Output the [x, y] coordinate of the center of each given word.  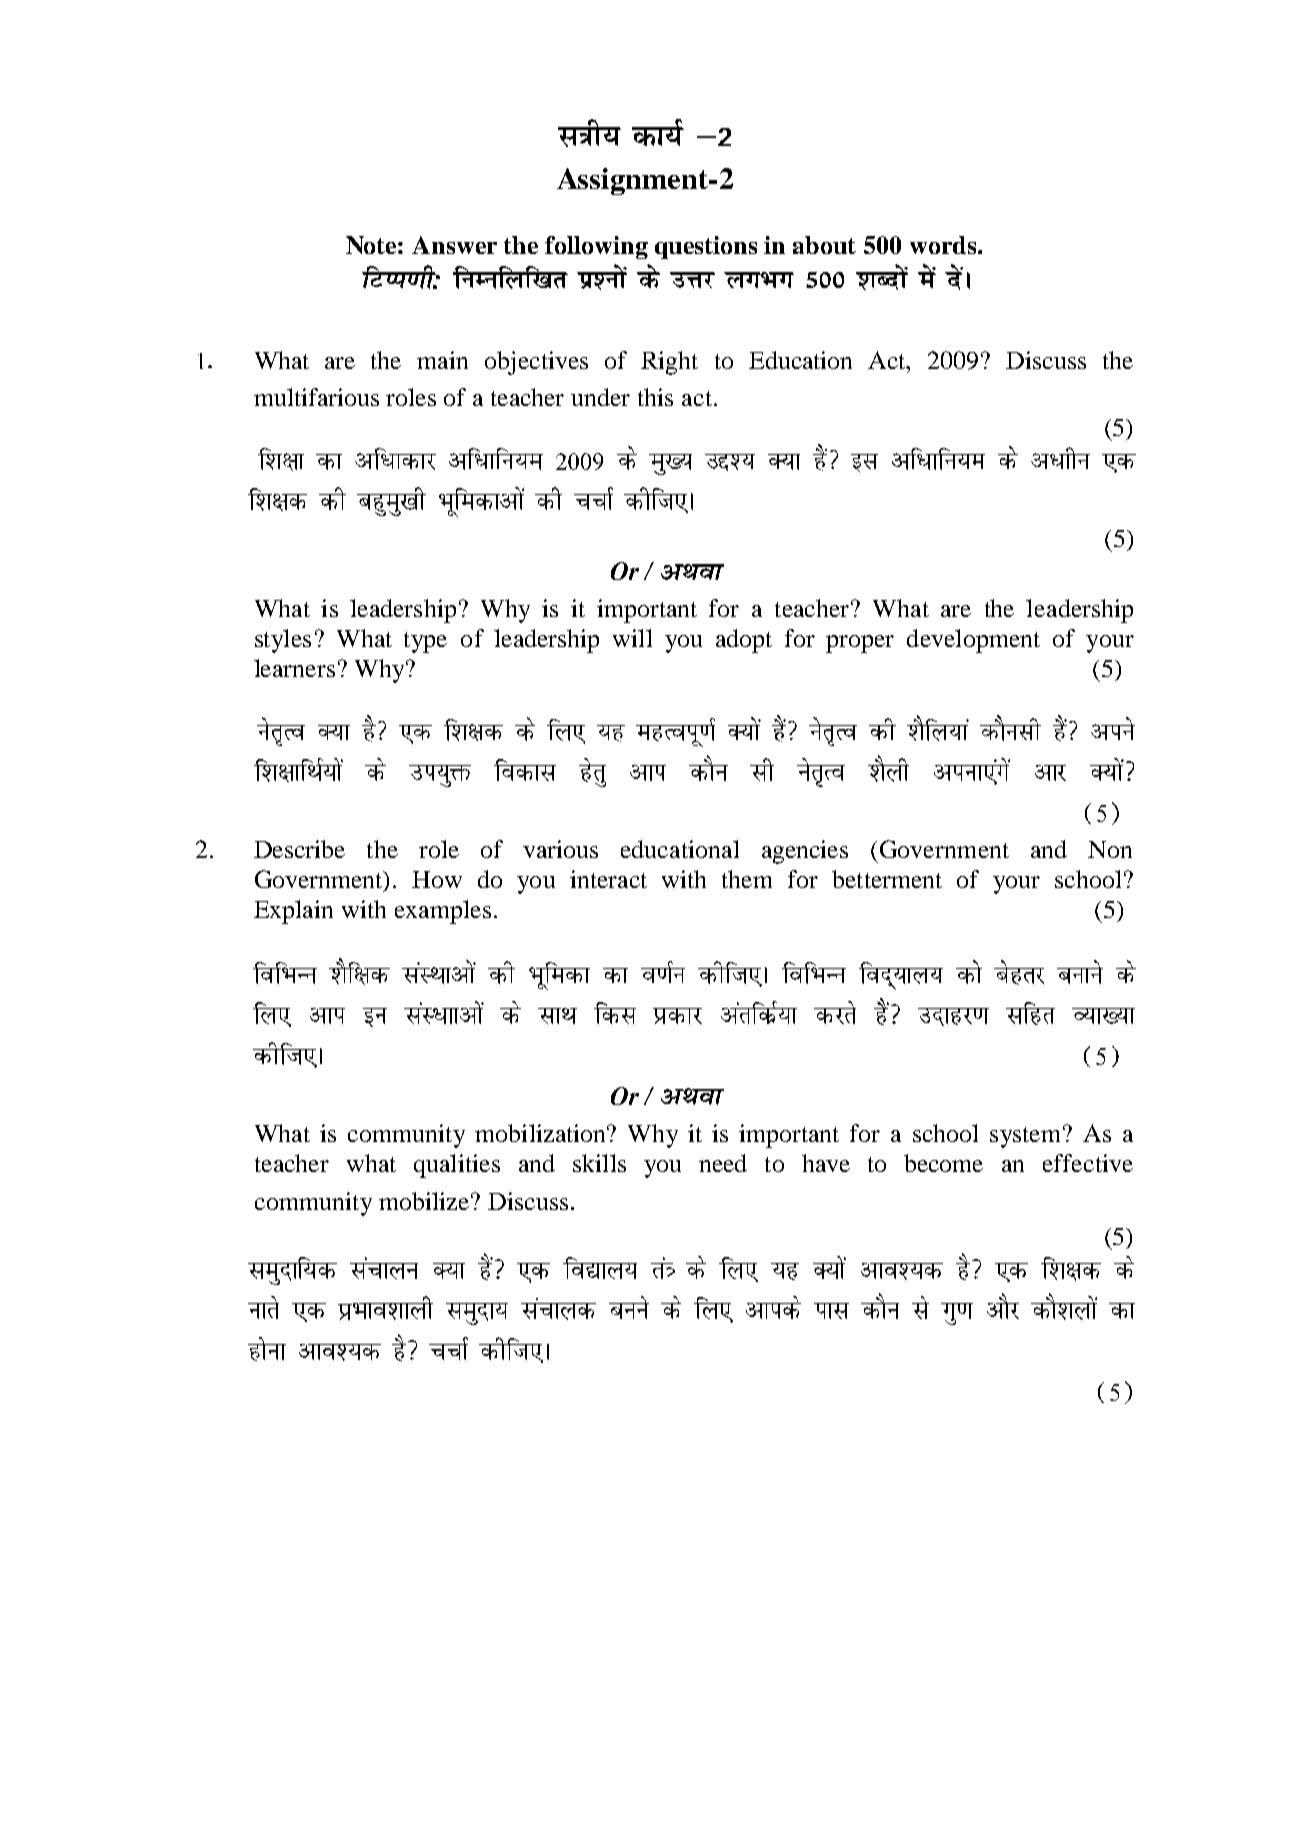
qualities [457, 1166]
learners [294, 668]
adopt [744, 641]
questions [706, 247]
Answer [454, 245]
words [944, 245]
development [973, 641]
